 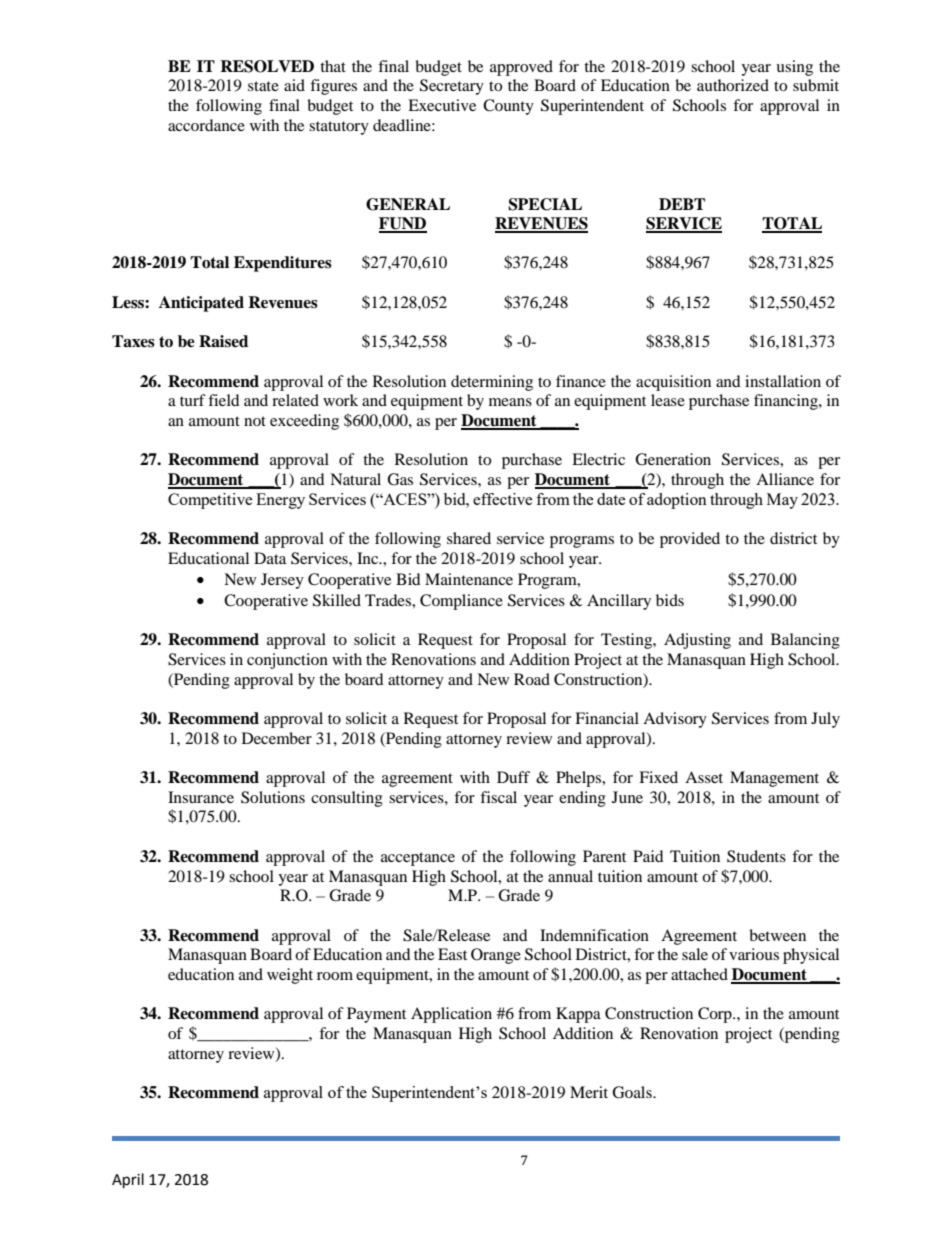 I want to click on Insurance, so click(x=201, y=797).
